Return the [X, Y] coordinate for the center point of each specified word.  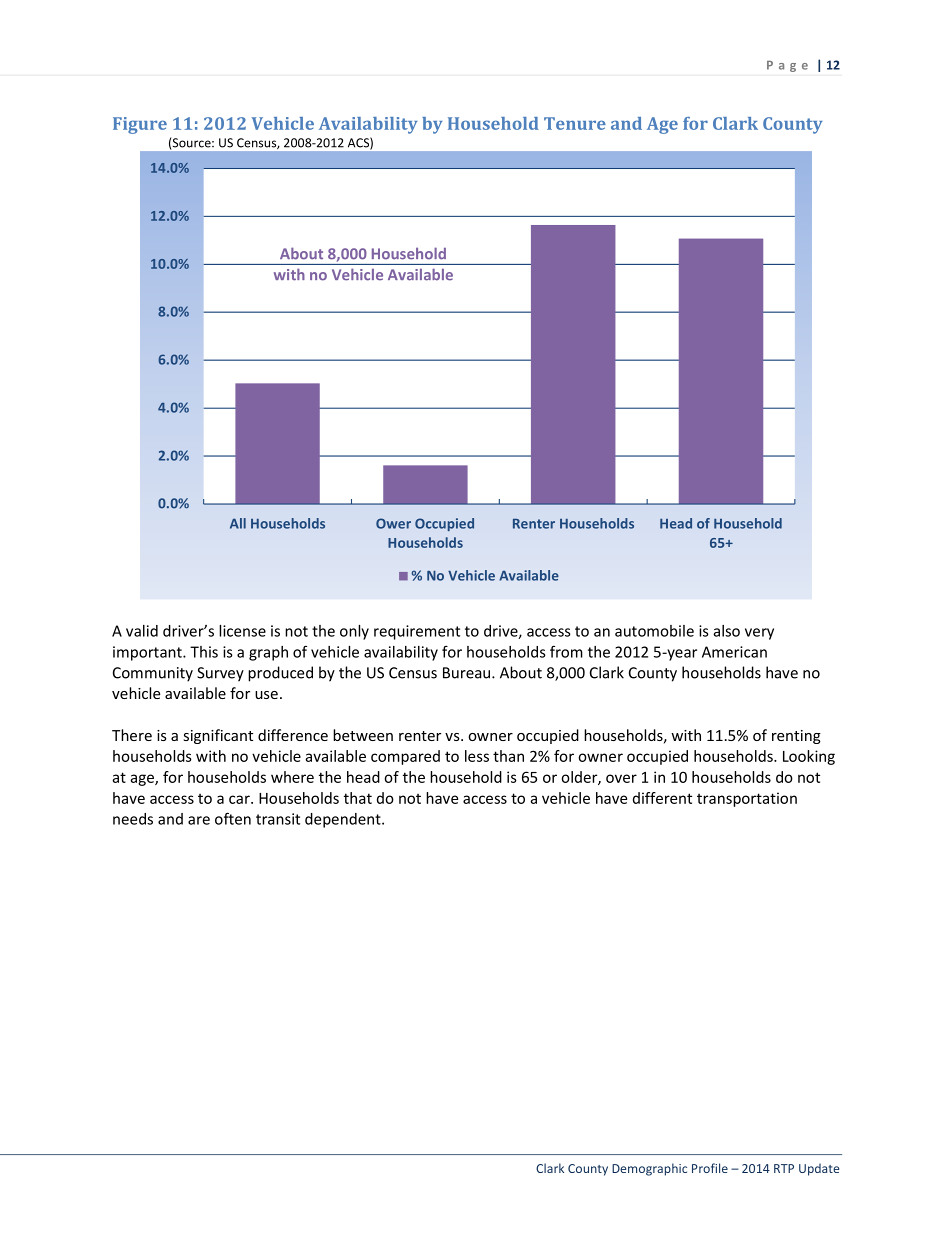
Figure [140, 125]
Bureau [468, 673]
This [204, 652]
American [734, 652]
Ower [393, 523]
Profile [710, 1168]
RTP [784, 1168]
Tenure [575, 123]
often [233, 818]
